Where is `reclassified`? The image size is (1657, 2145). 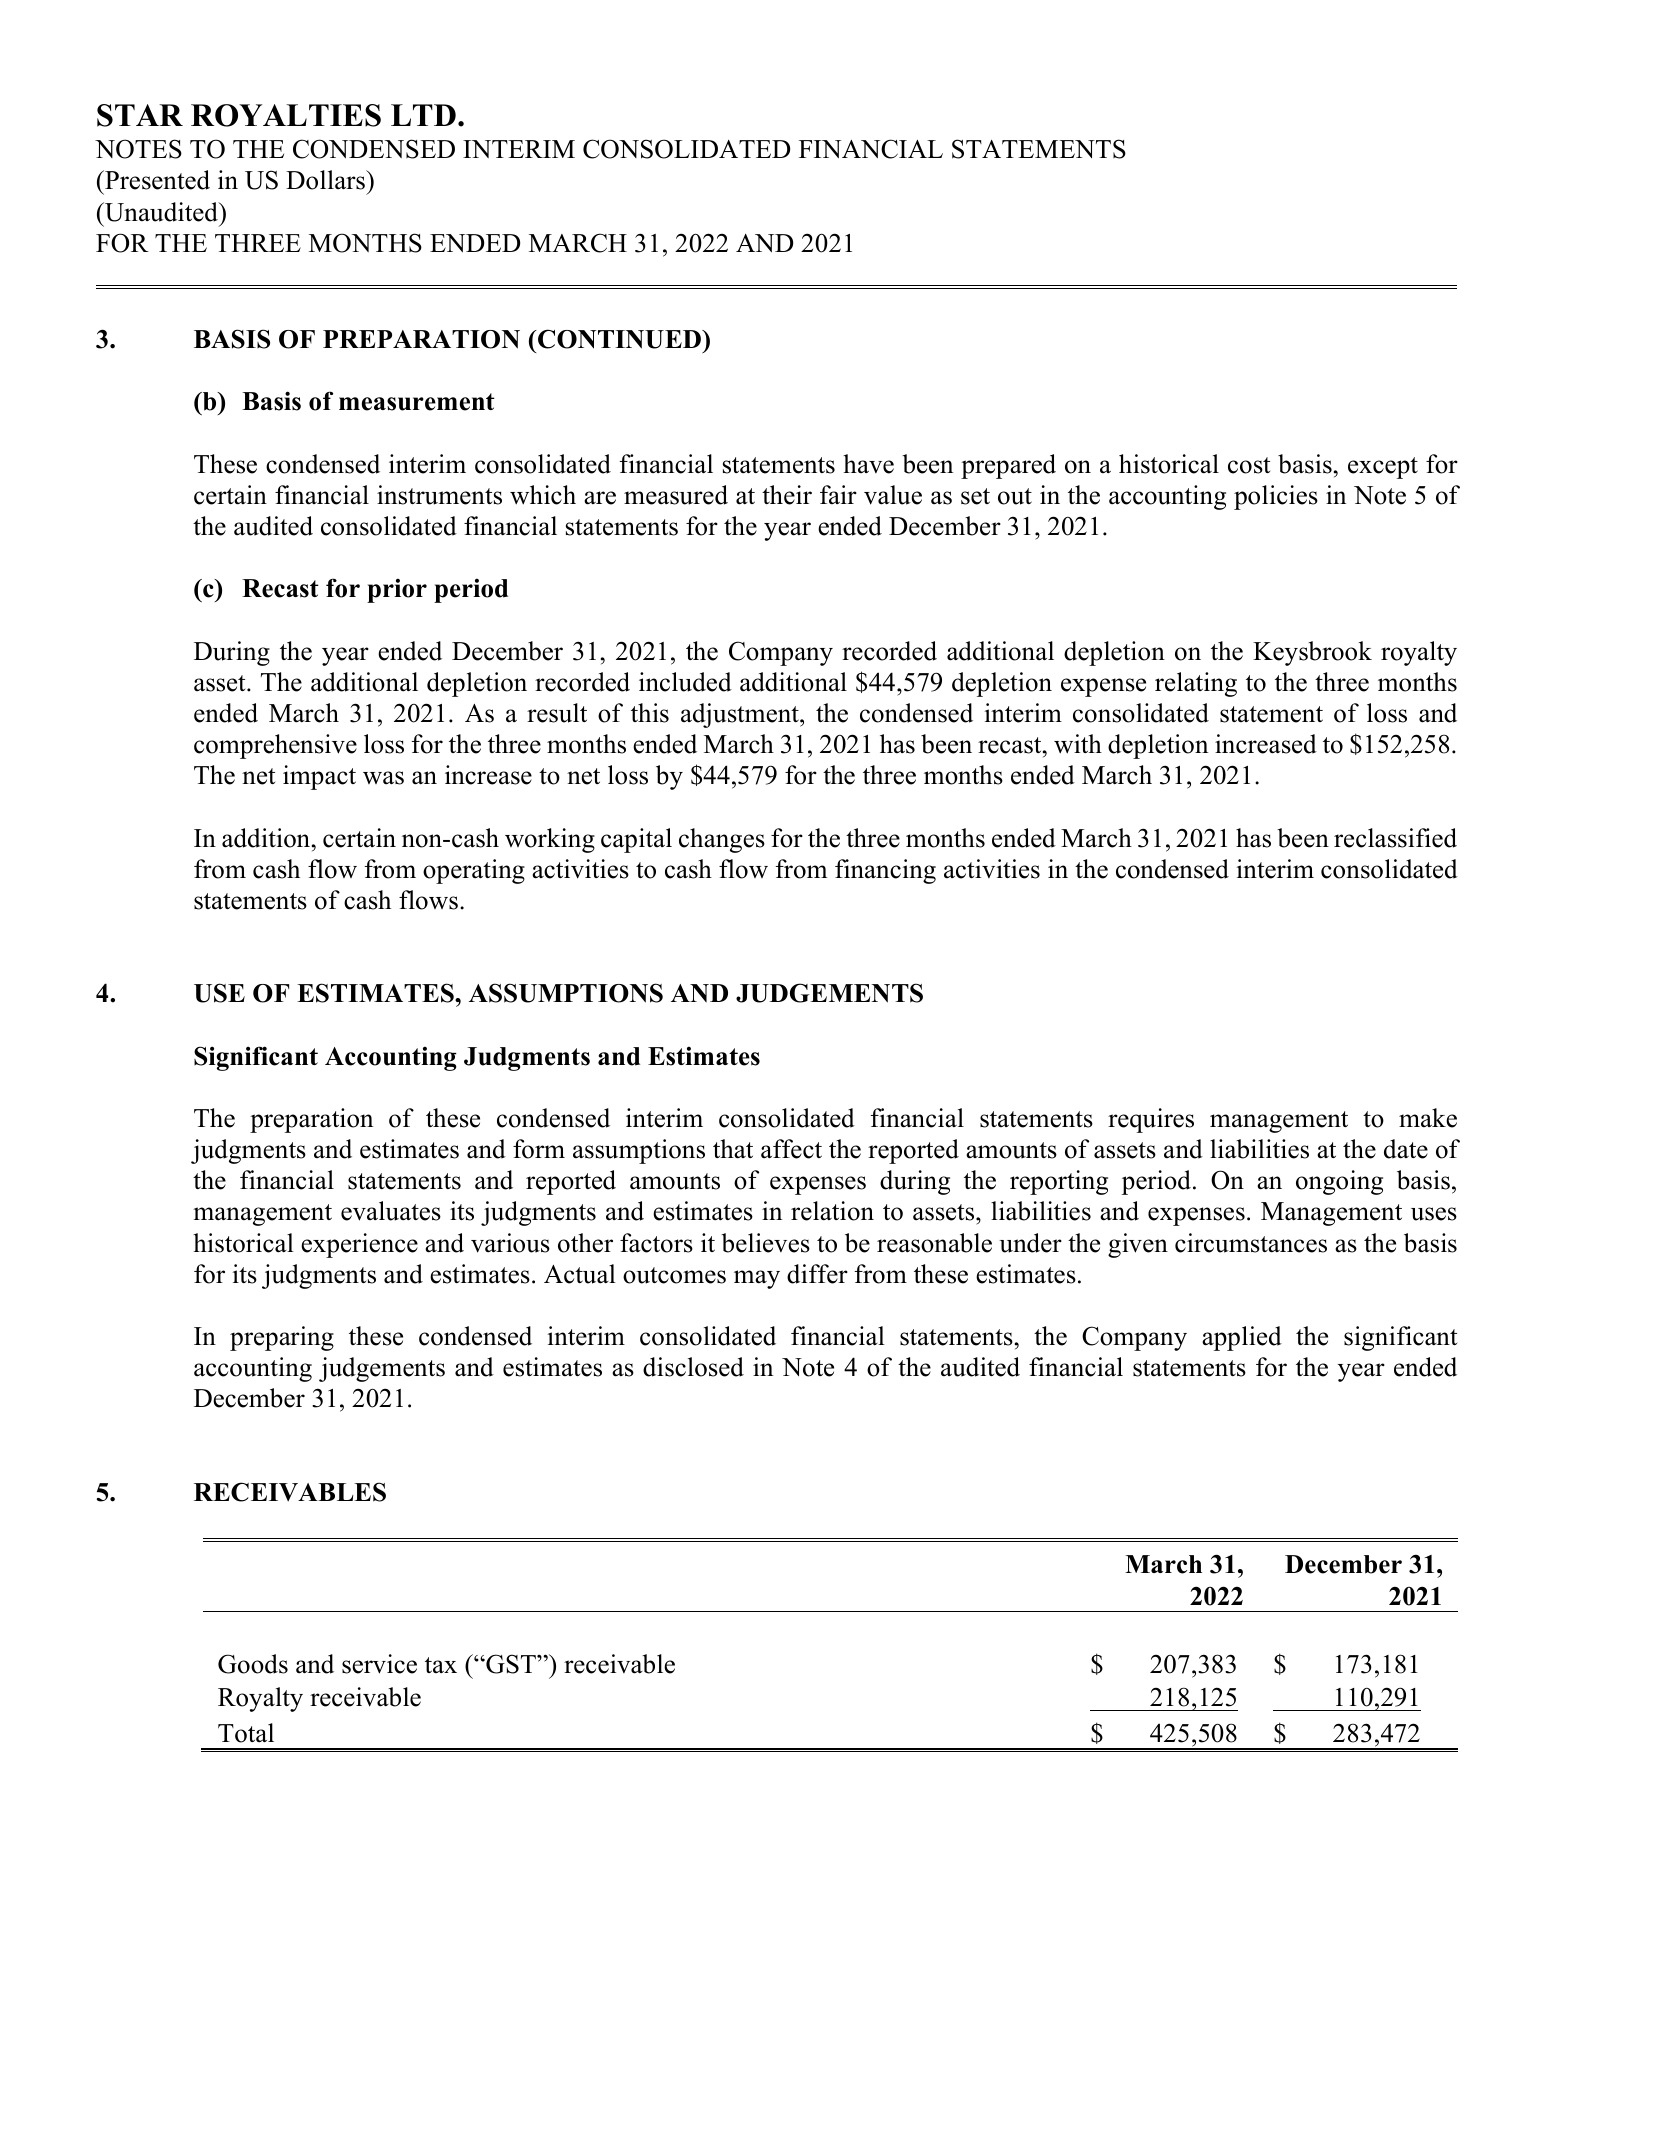 reclassified is located at coordinates (1395, 838).
